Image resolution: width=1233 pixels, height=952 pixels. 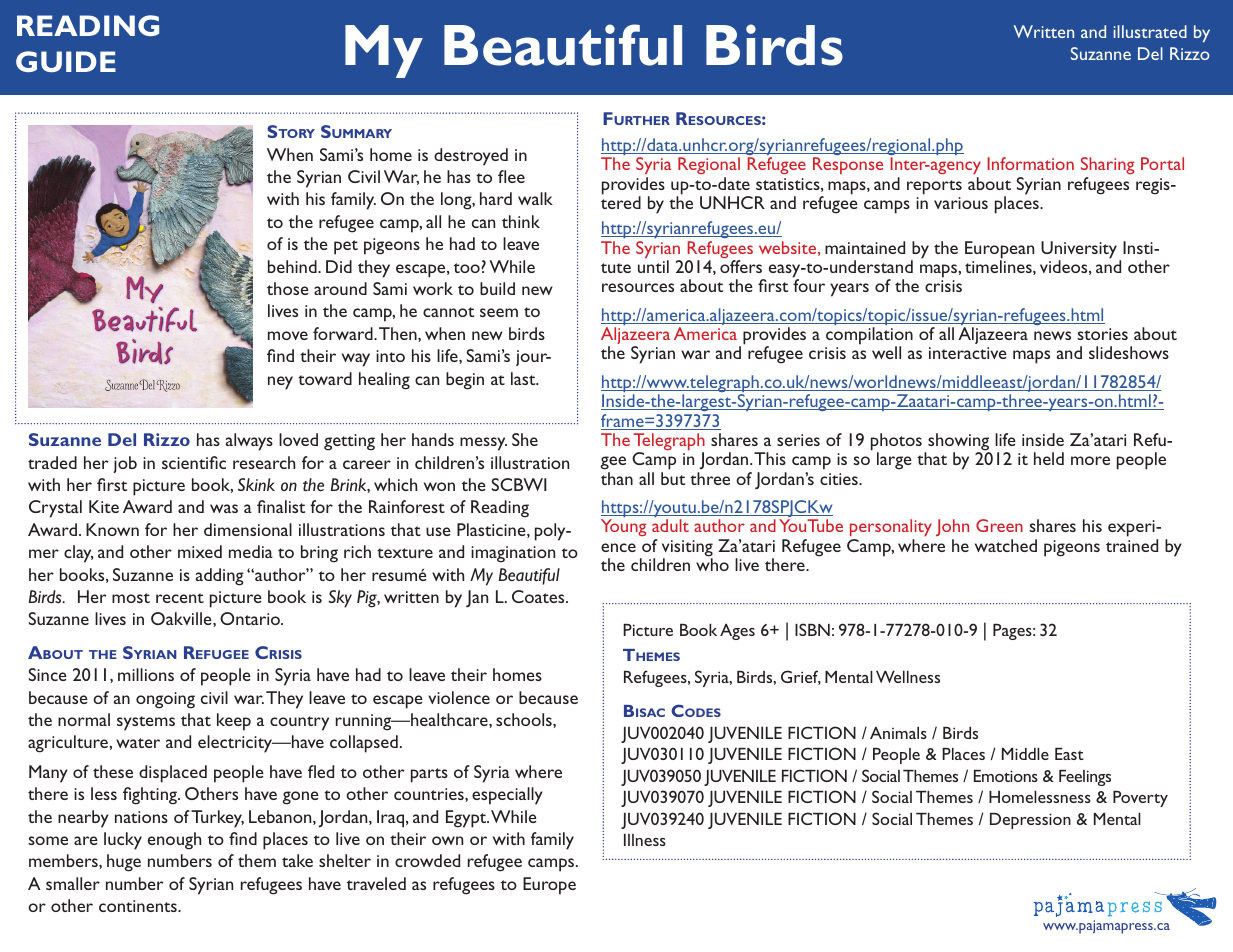 What do you see at coordinates (1006, 545) in the screenshot?
I see `watched` at bounding box center [1006, 545].
